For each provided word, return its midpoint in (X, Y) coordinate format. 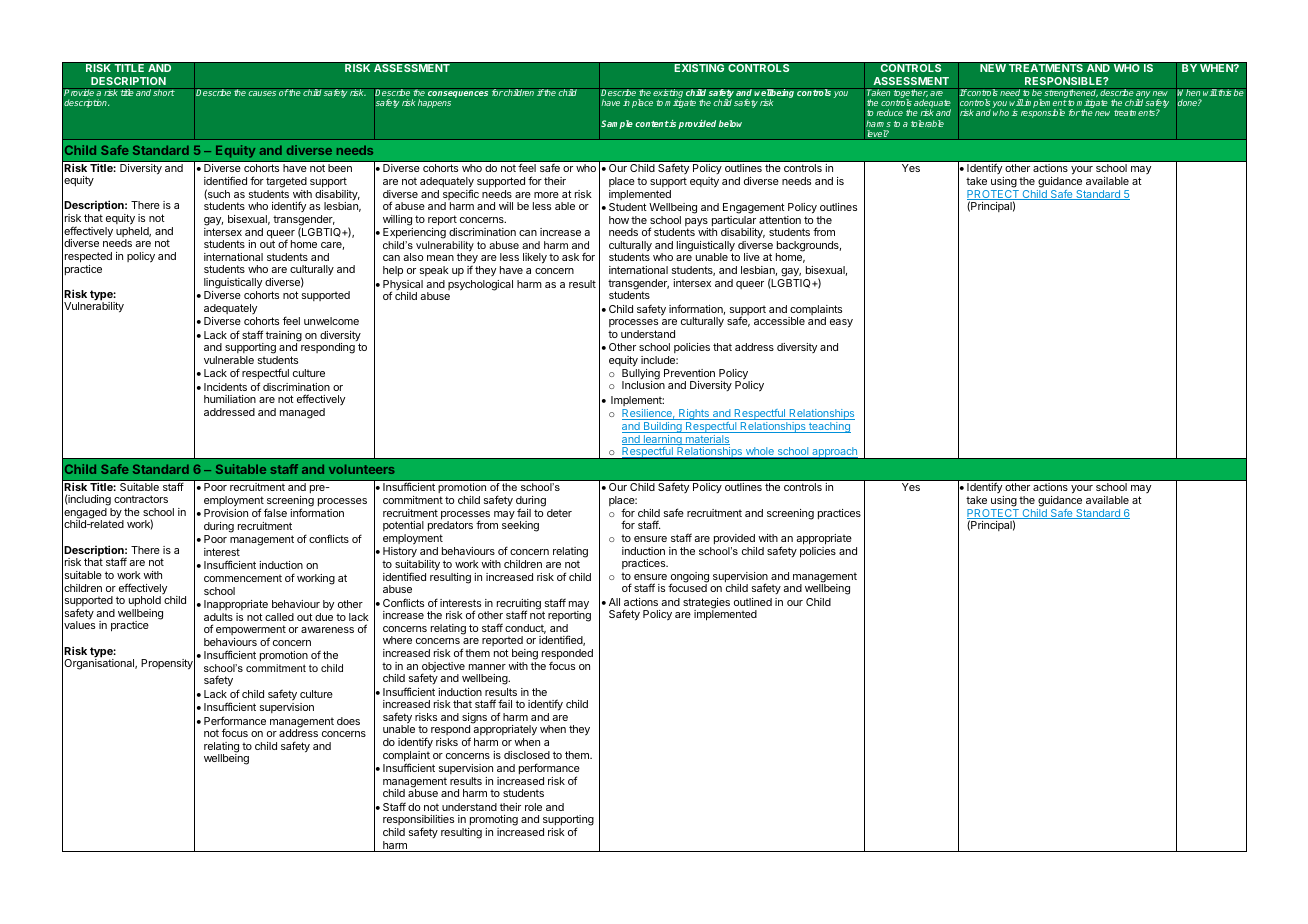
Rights (694, 416)
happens (434, 103)
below (730, 123)
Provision (226, 513)
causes (262, 93)
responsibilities (418, 821)
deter (559, 513)
